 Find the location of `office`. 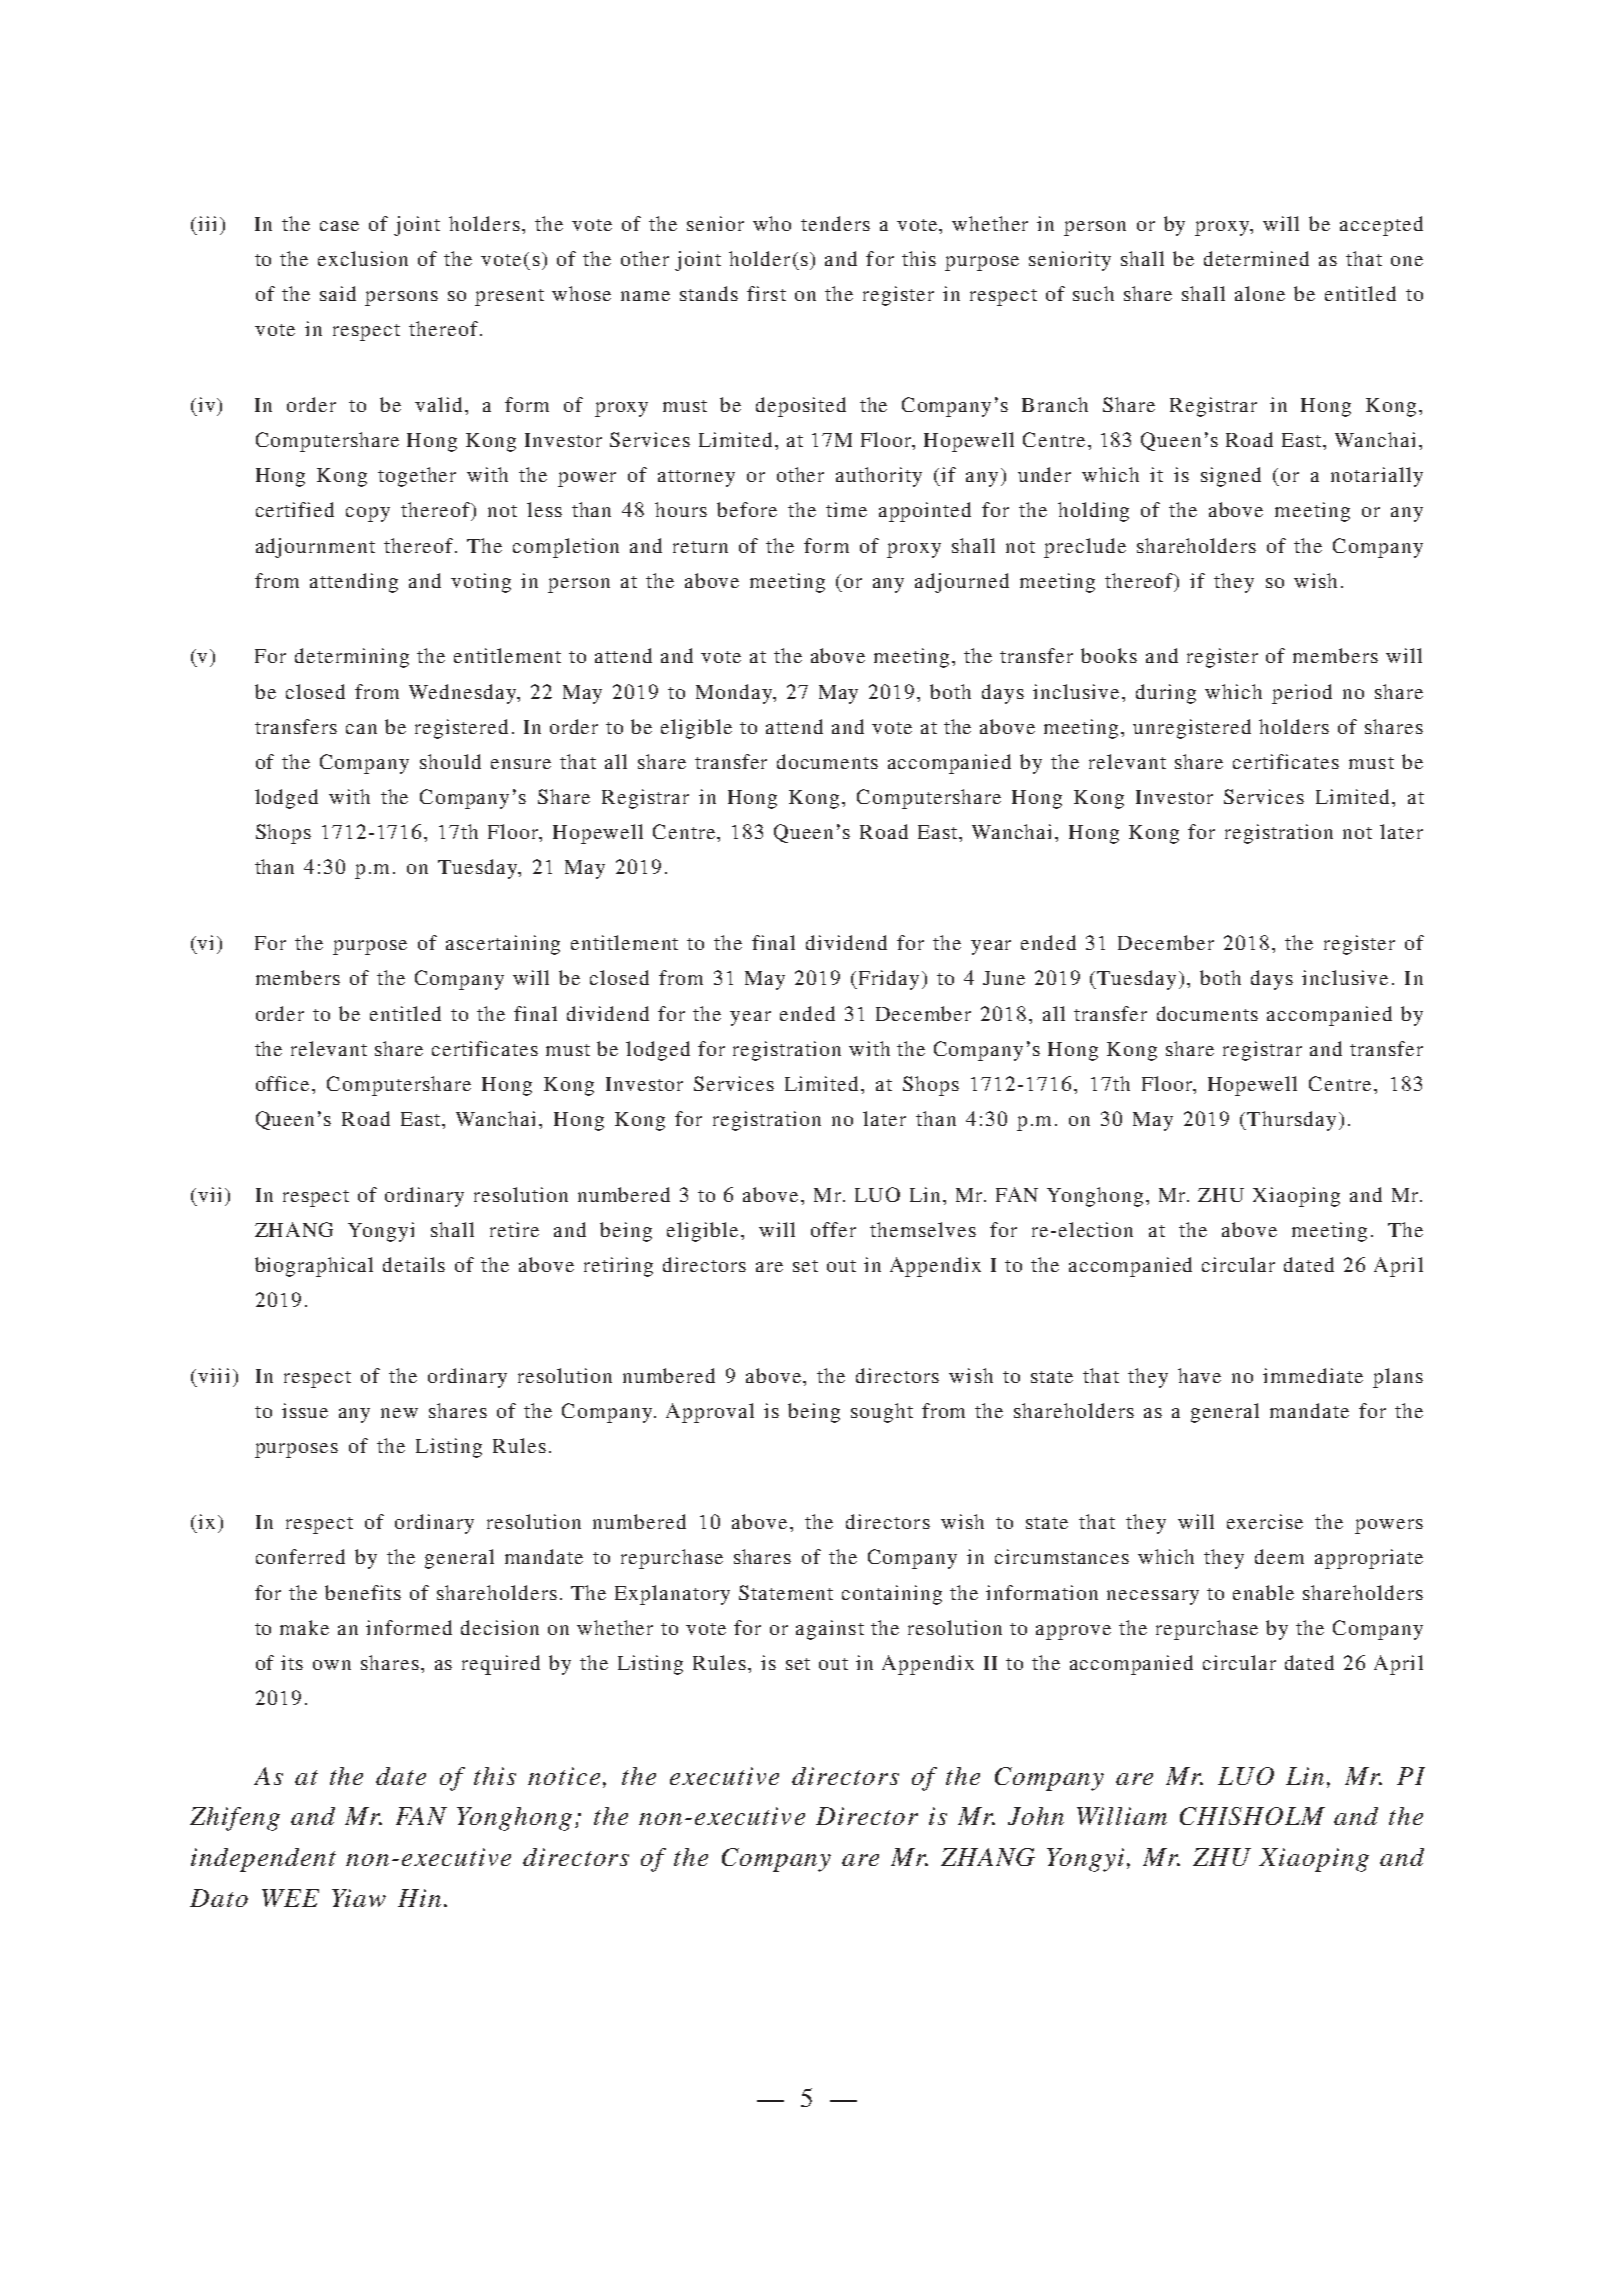

office is located at coordinates (284, 1083).
